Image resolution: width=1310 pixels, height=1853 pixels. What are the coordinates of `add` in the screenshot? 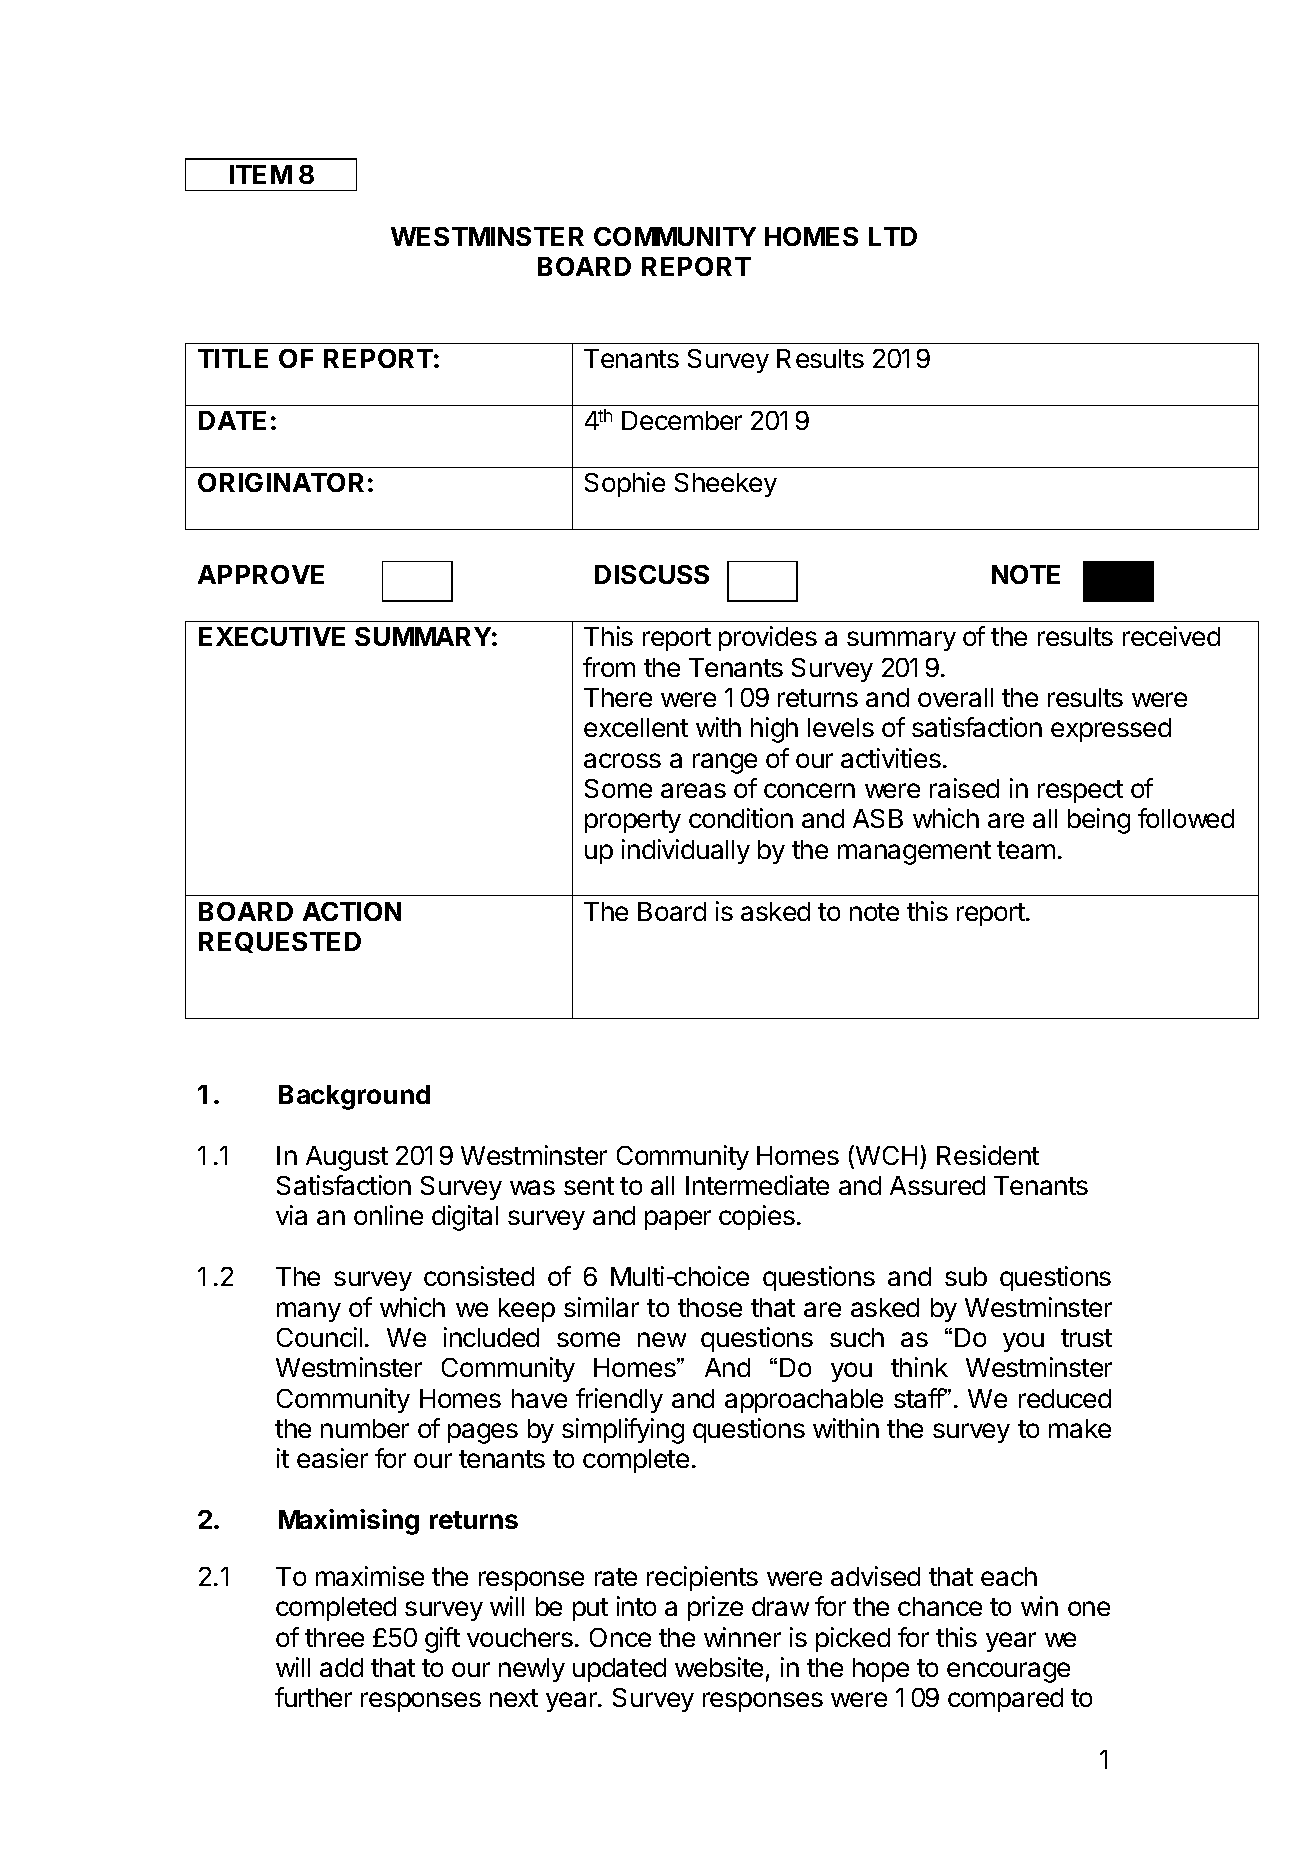 It's located at (341, 1667).
